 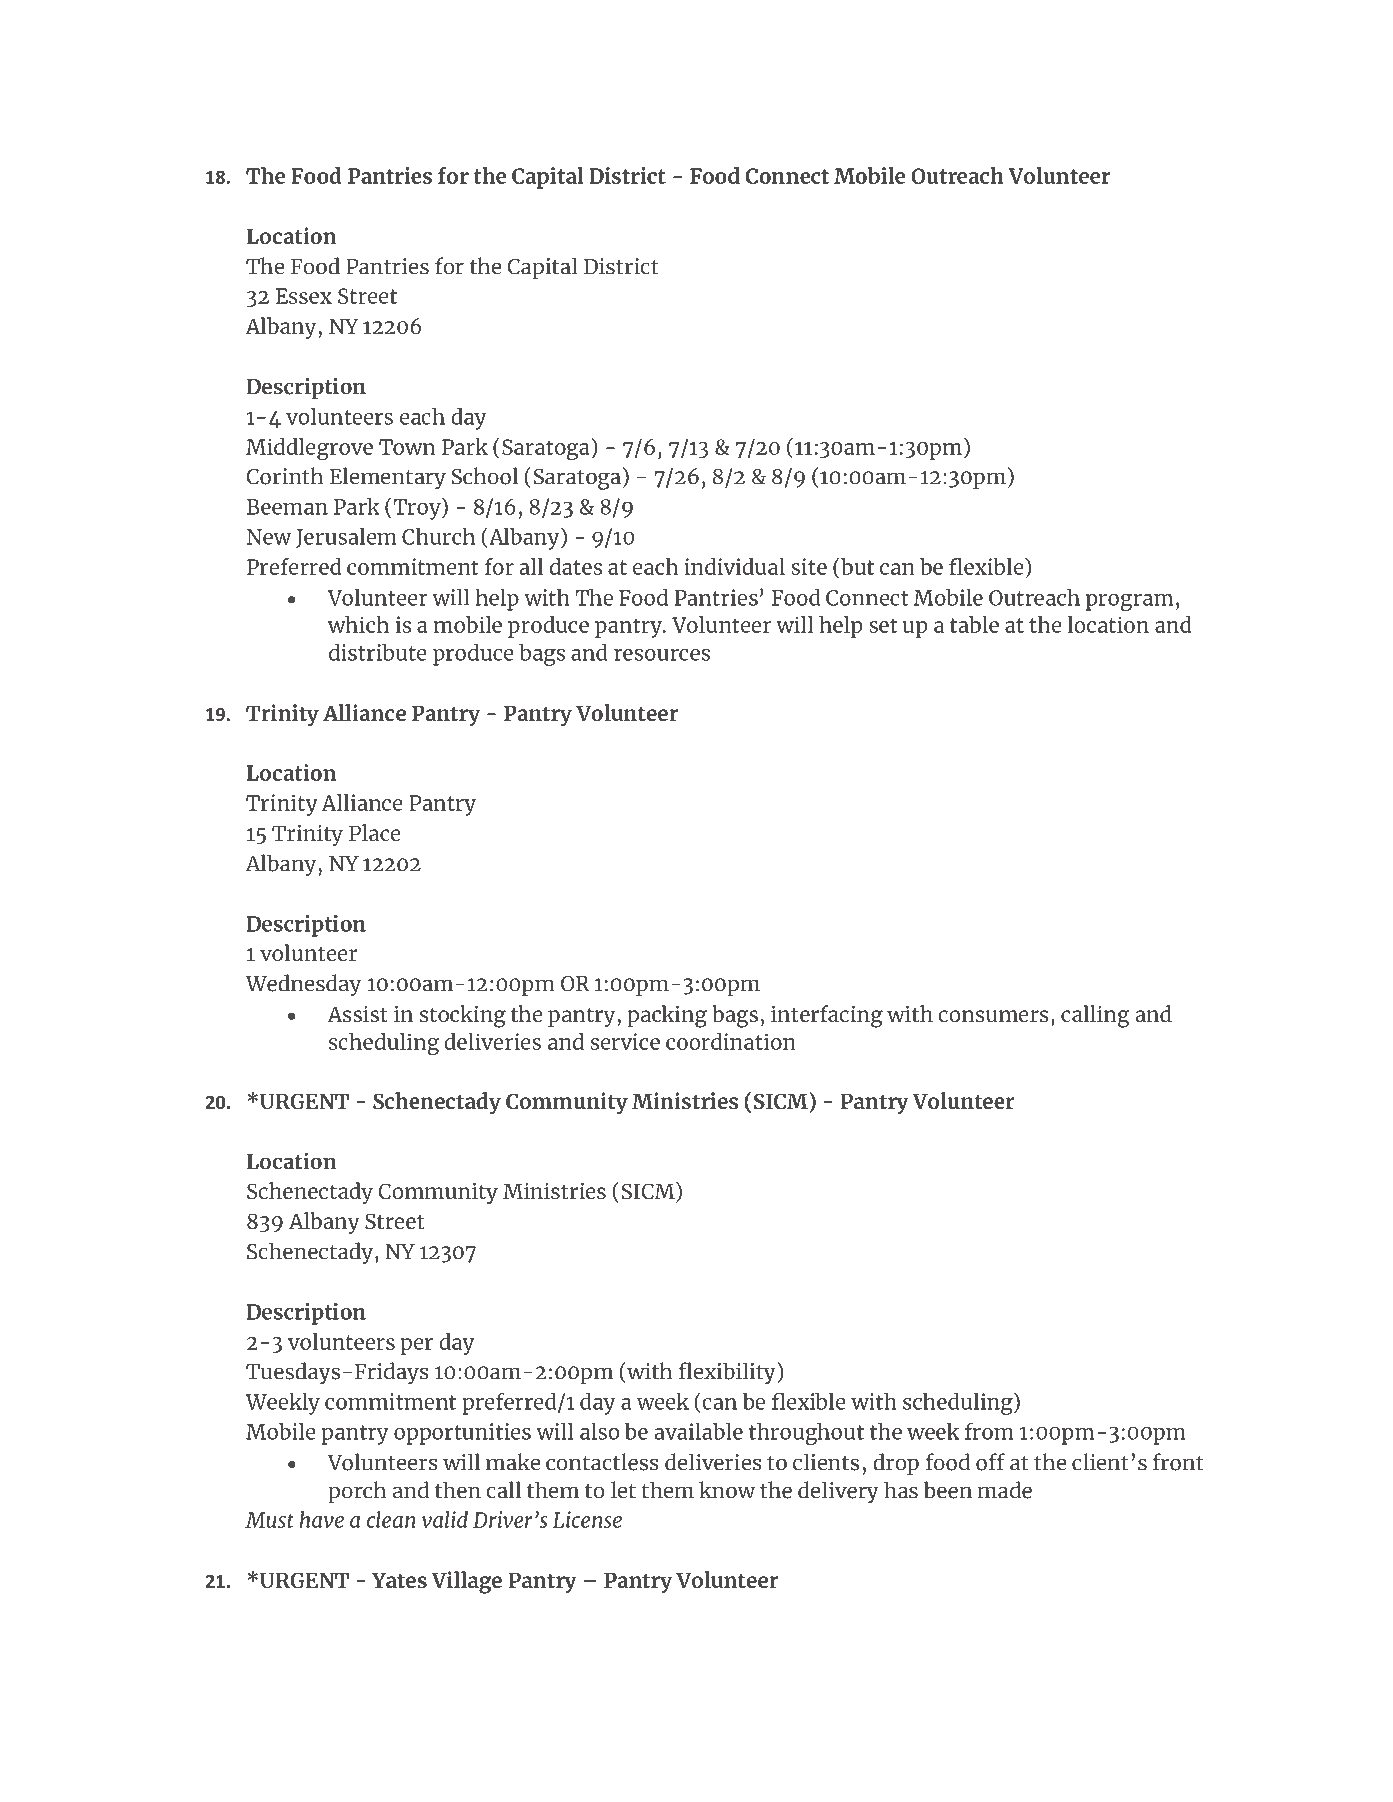 What do you see at coordinates (391, 1519) in the image?
I see `clean` at bounding box center [391, 1519].
